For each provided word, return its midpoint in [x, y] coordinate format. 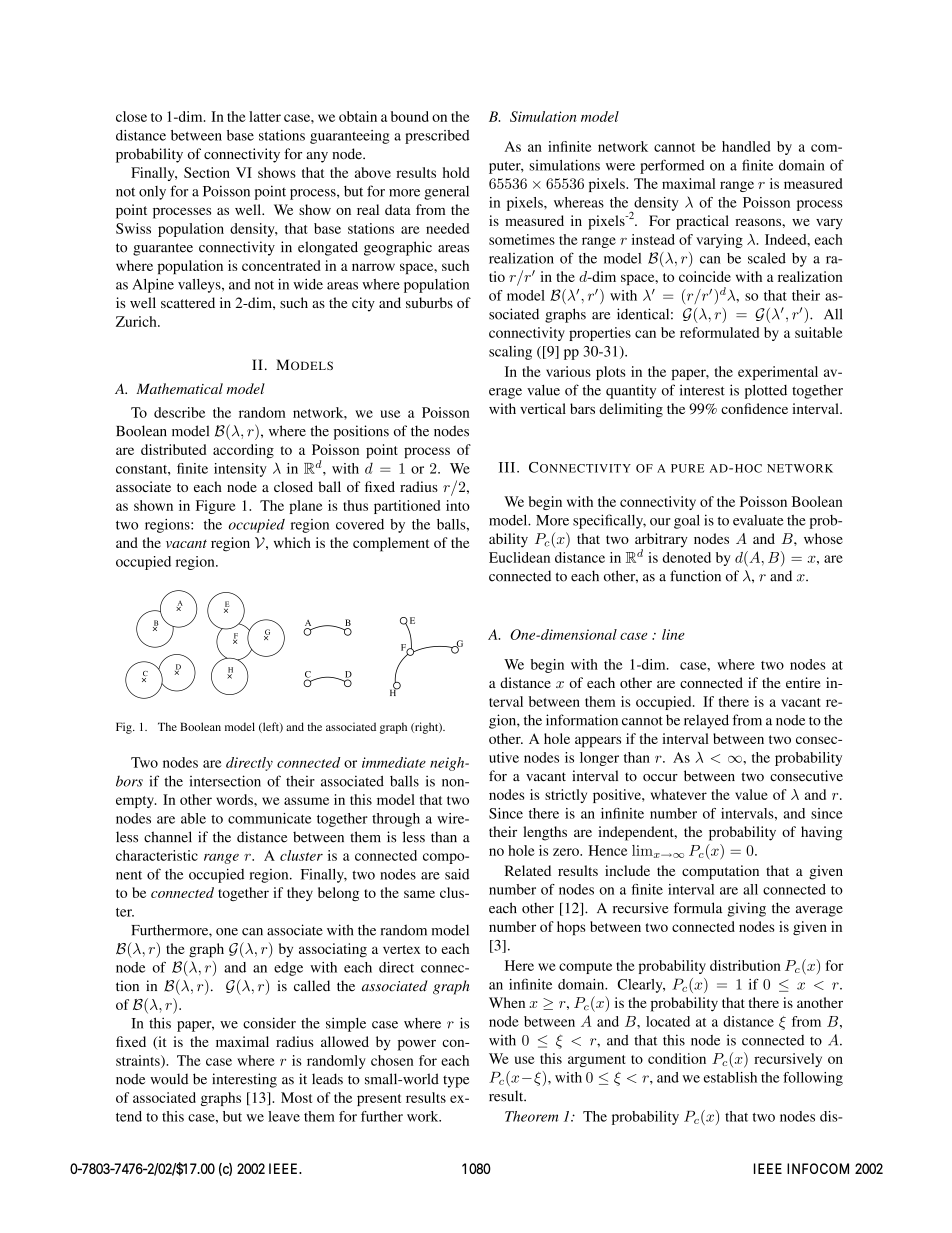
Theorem [531, 1116]
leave [284, 1116]
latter [265, 116]
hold [456, 172]
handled [746, 146]
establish [730, 1077]
